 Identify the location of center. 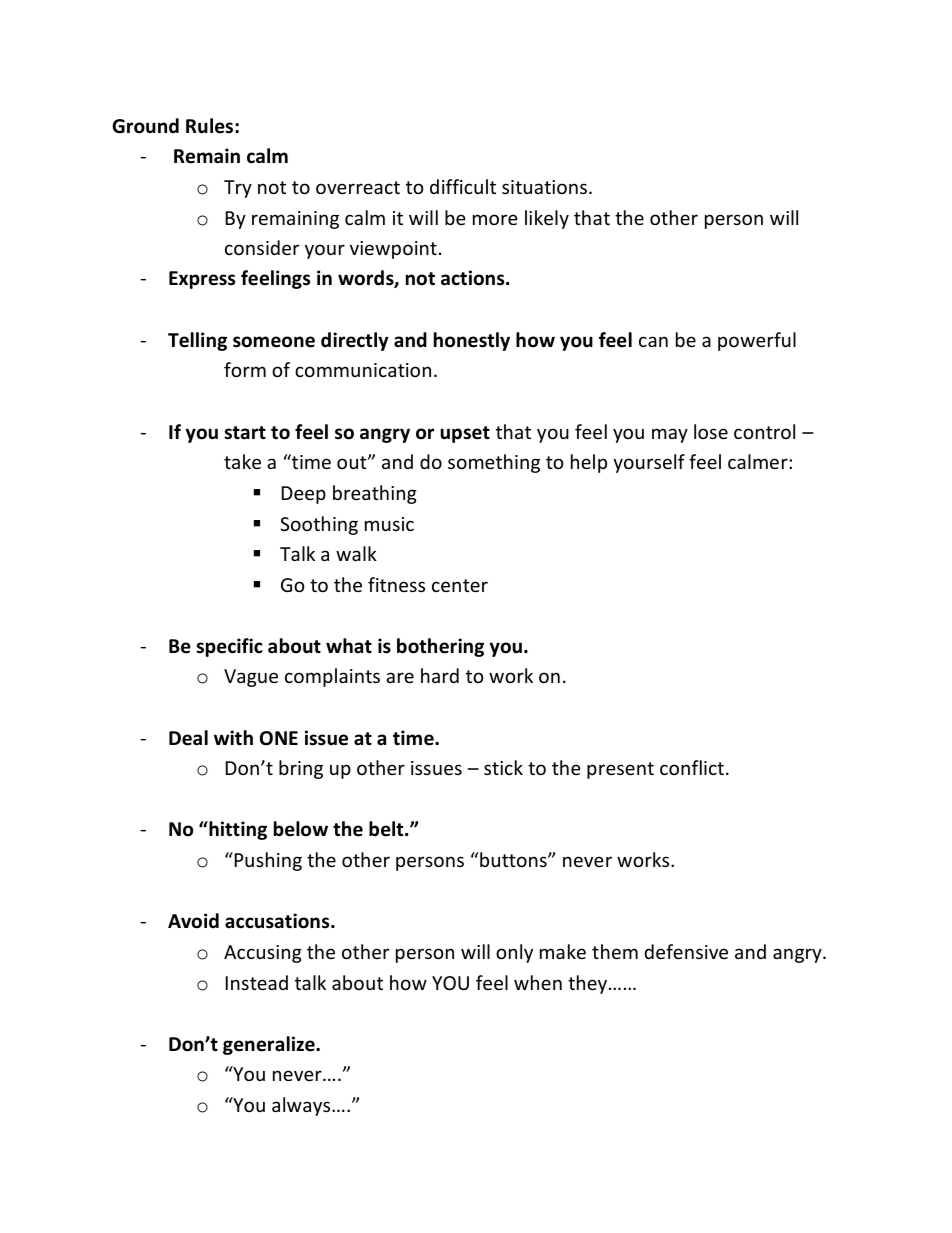
(460, 585).
